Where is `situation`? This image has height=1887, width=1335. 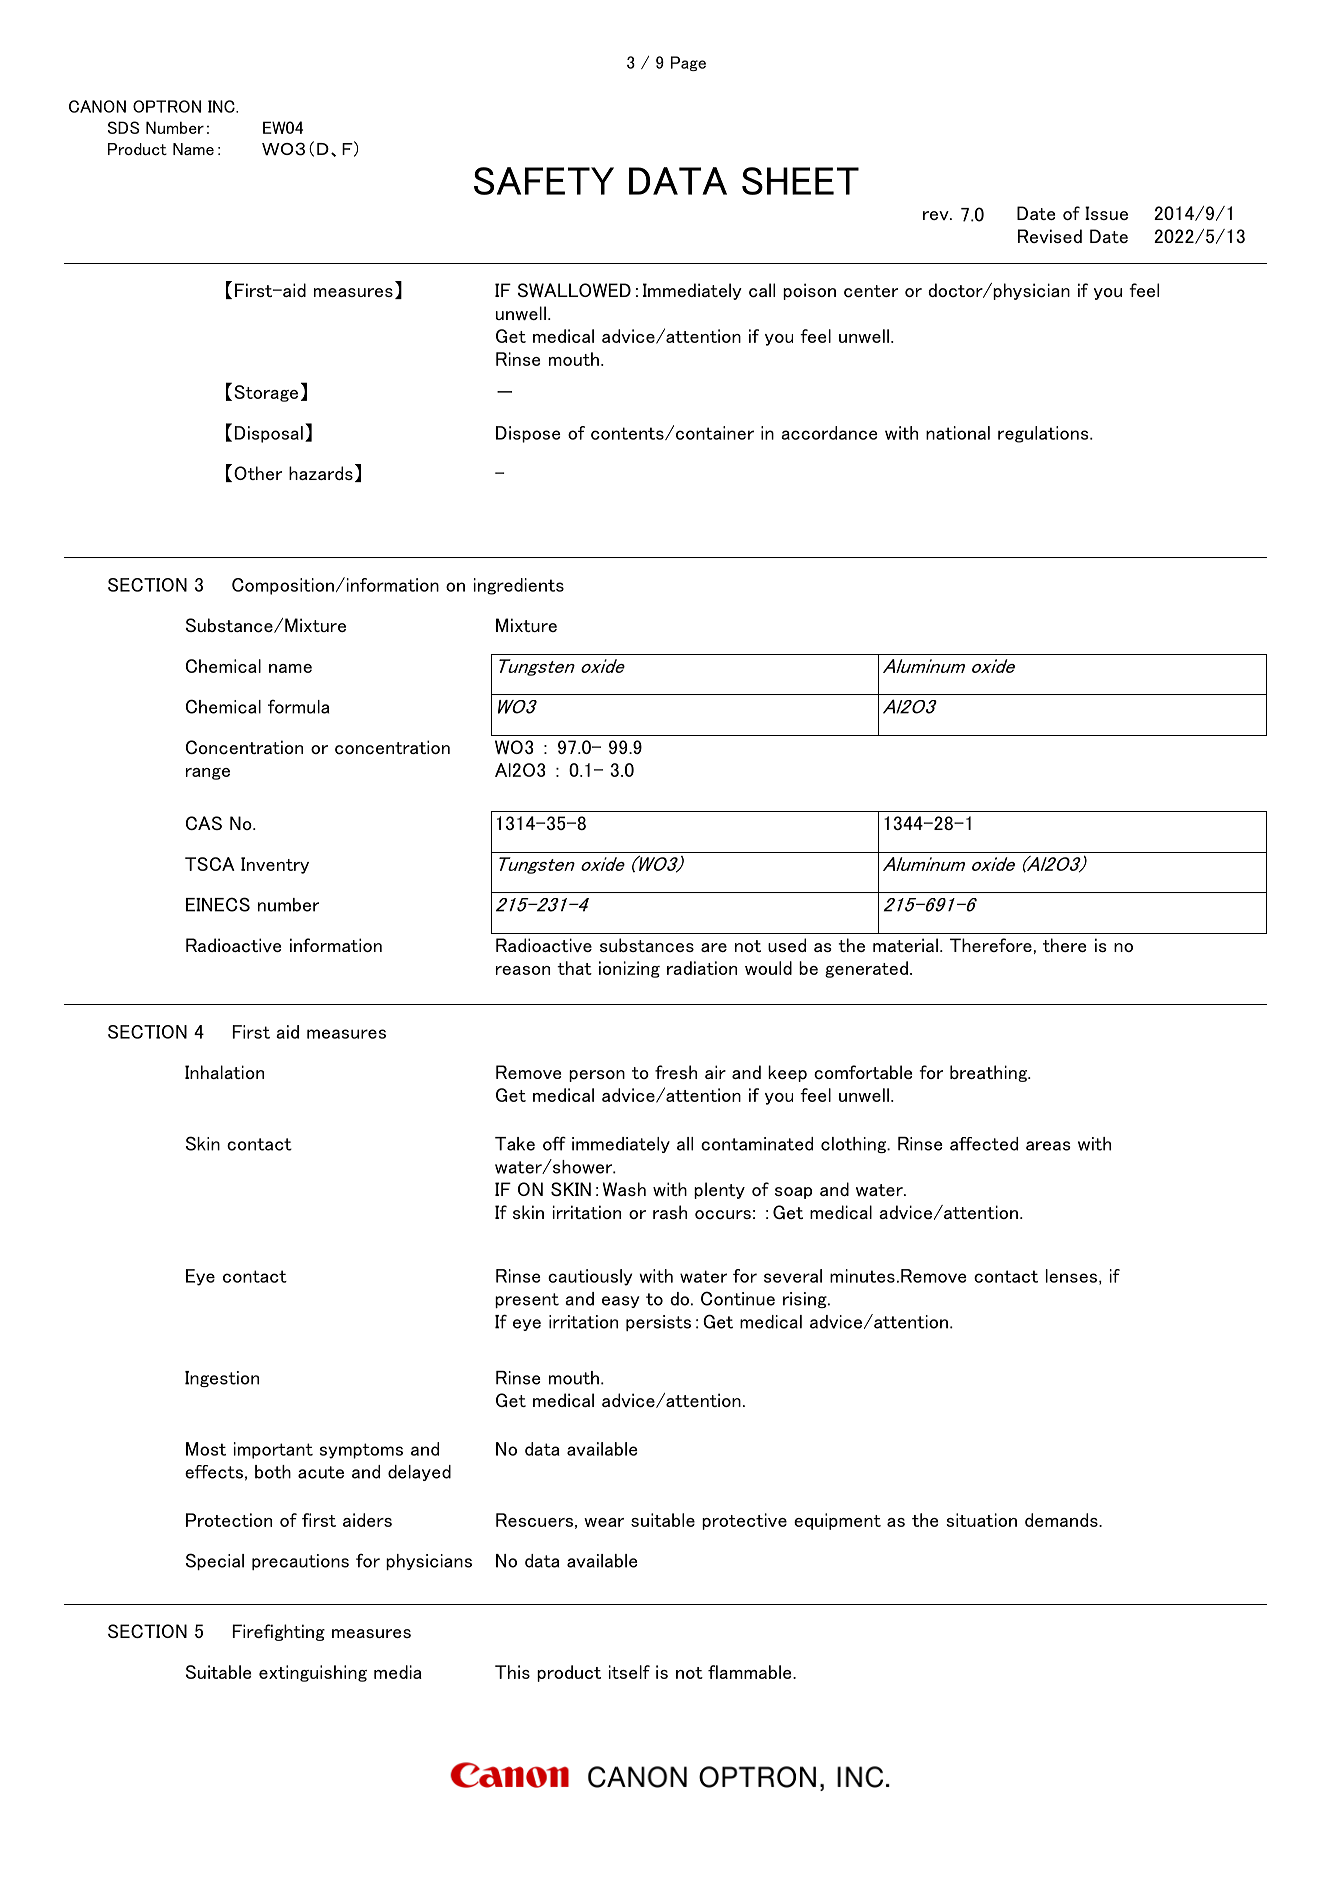 situation is located at coordinates (981, 1520).
